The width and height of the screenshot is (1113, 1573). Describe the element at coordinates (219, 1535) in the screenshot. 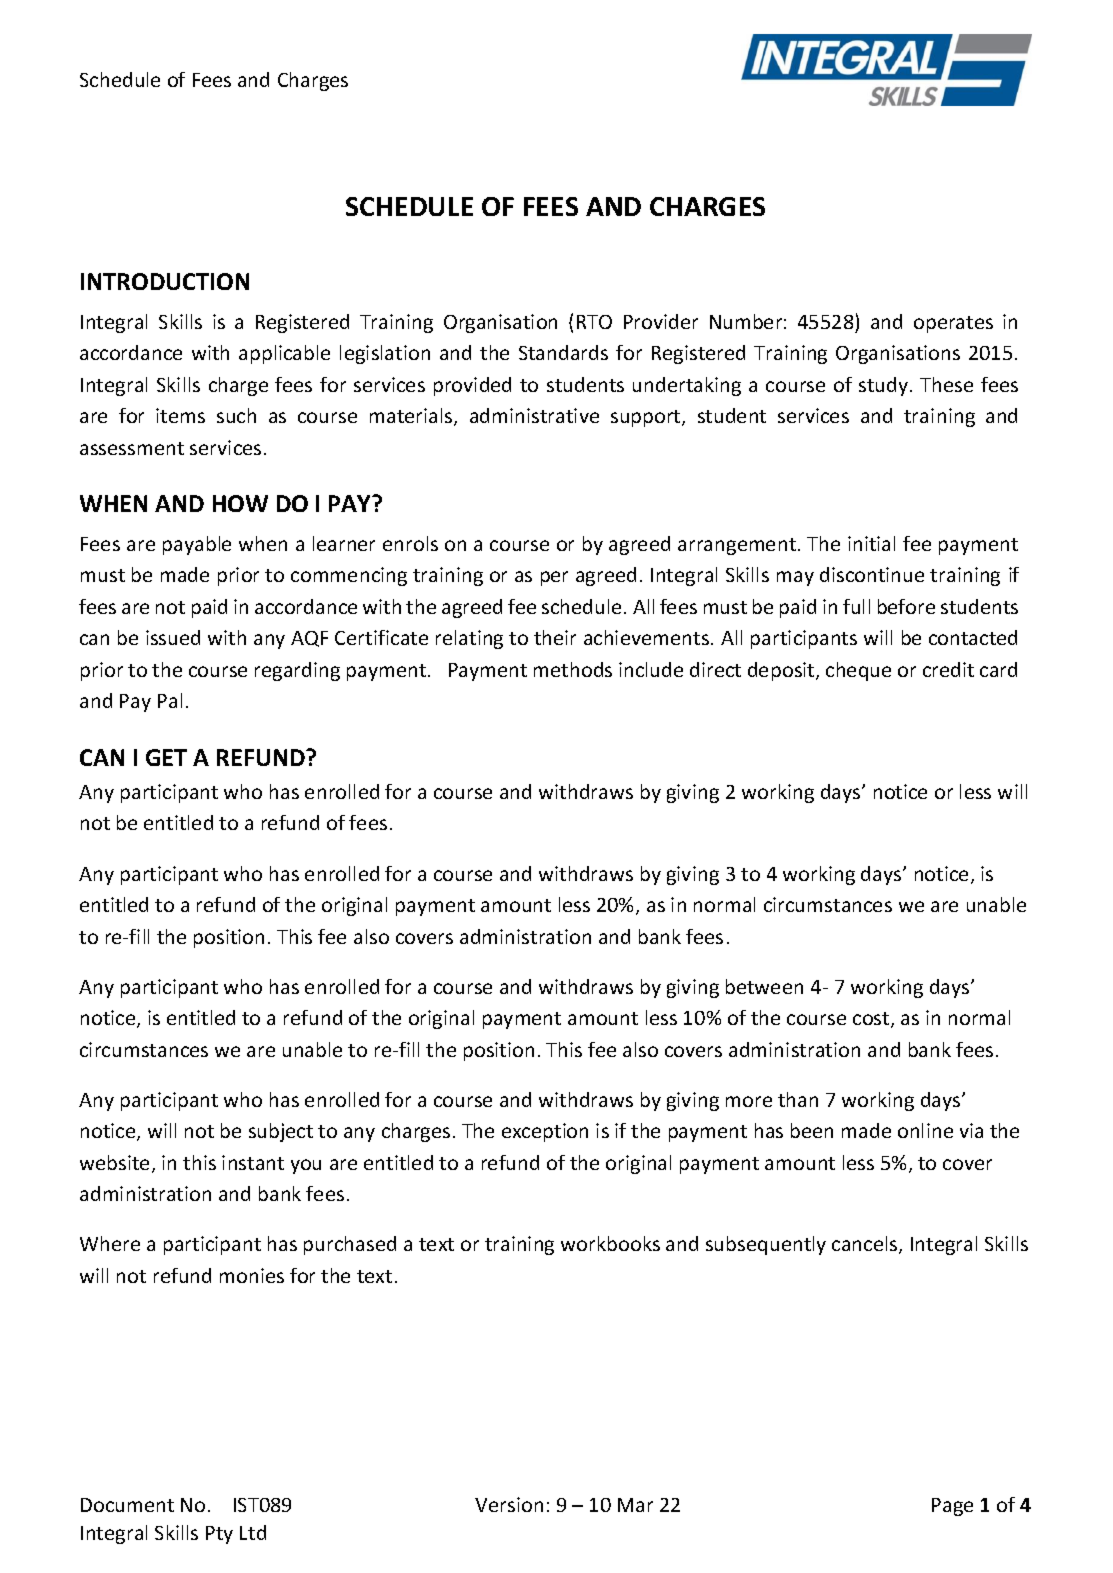

I see `Pty` at that location.
